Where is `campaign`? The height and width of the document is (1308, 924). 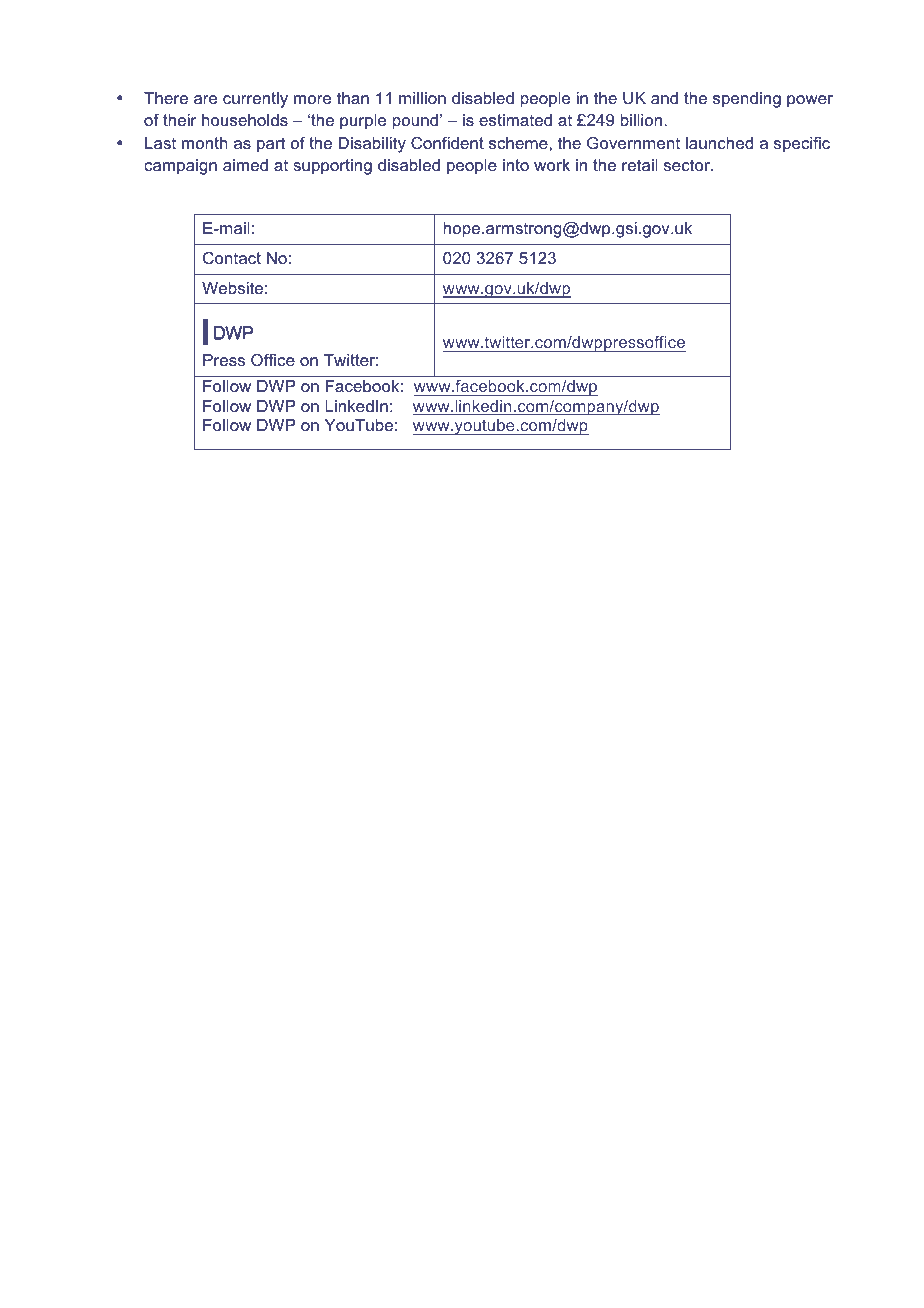
campaign is located at coordinates (180, 167).
